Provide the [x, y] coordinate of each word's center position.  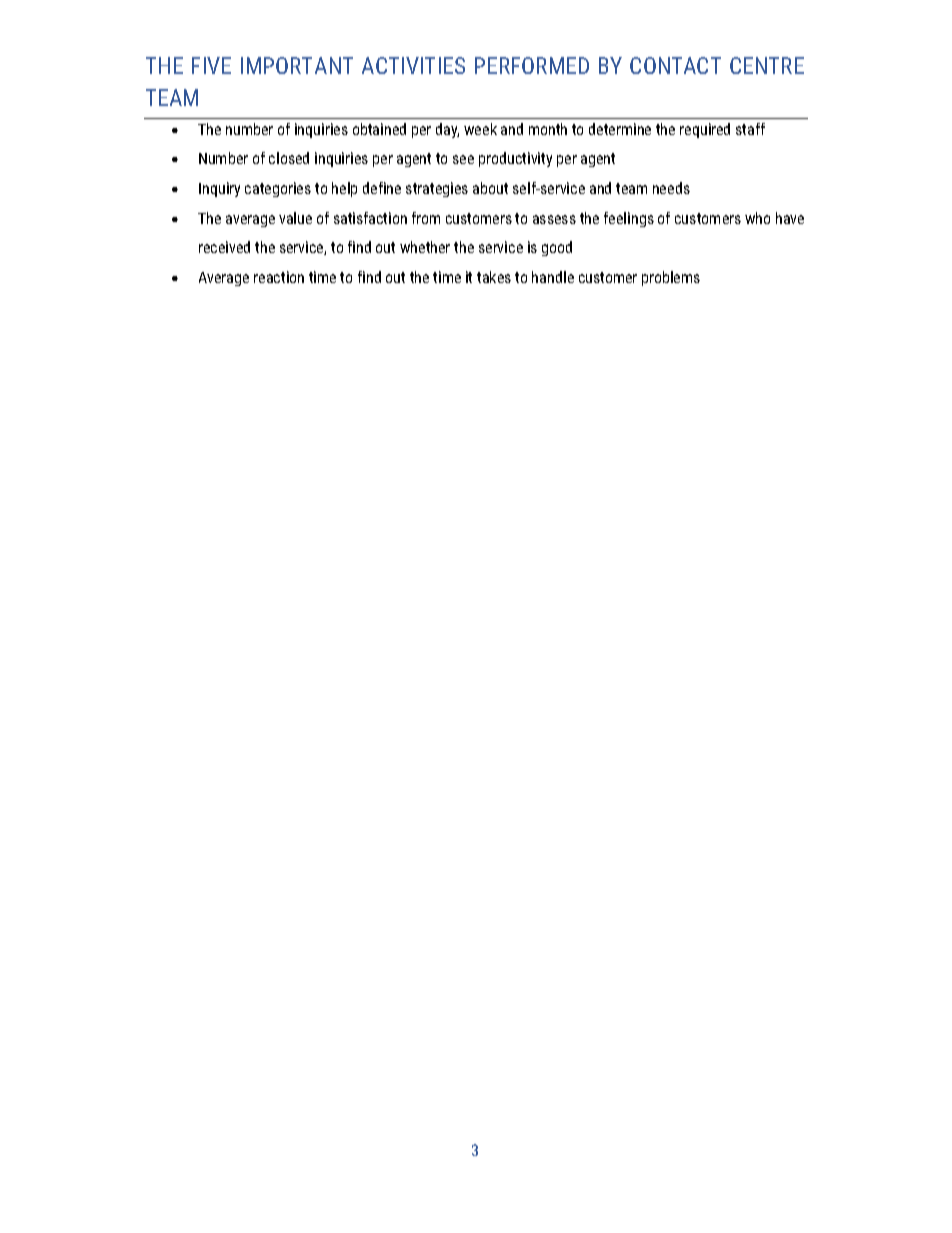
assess [554, 219]
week [480, 129]
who [757, 218]
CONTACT [675, 65]
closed [289, 158]
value [295, 218]
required [705, 130]
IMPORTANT [297, 65]
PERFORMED [532, 65]
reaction [279, 277]
